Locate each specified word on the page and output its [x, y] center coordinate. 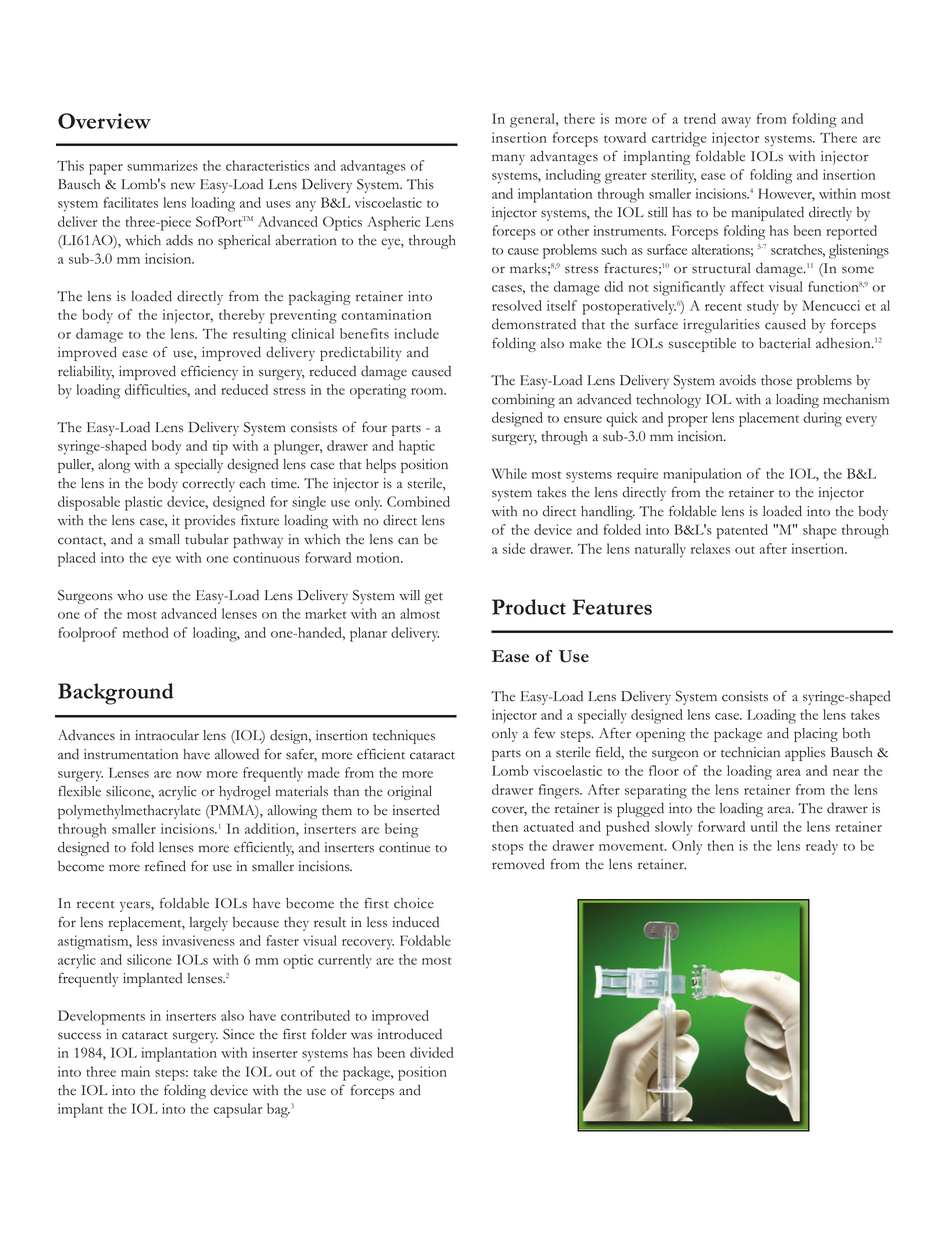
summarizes [162, 165]
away [736, 122]
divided [431, 1052]
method [145, 632]
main [135, 1071]
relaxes [710, 548]
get [433, 598]
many [508, 159]
